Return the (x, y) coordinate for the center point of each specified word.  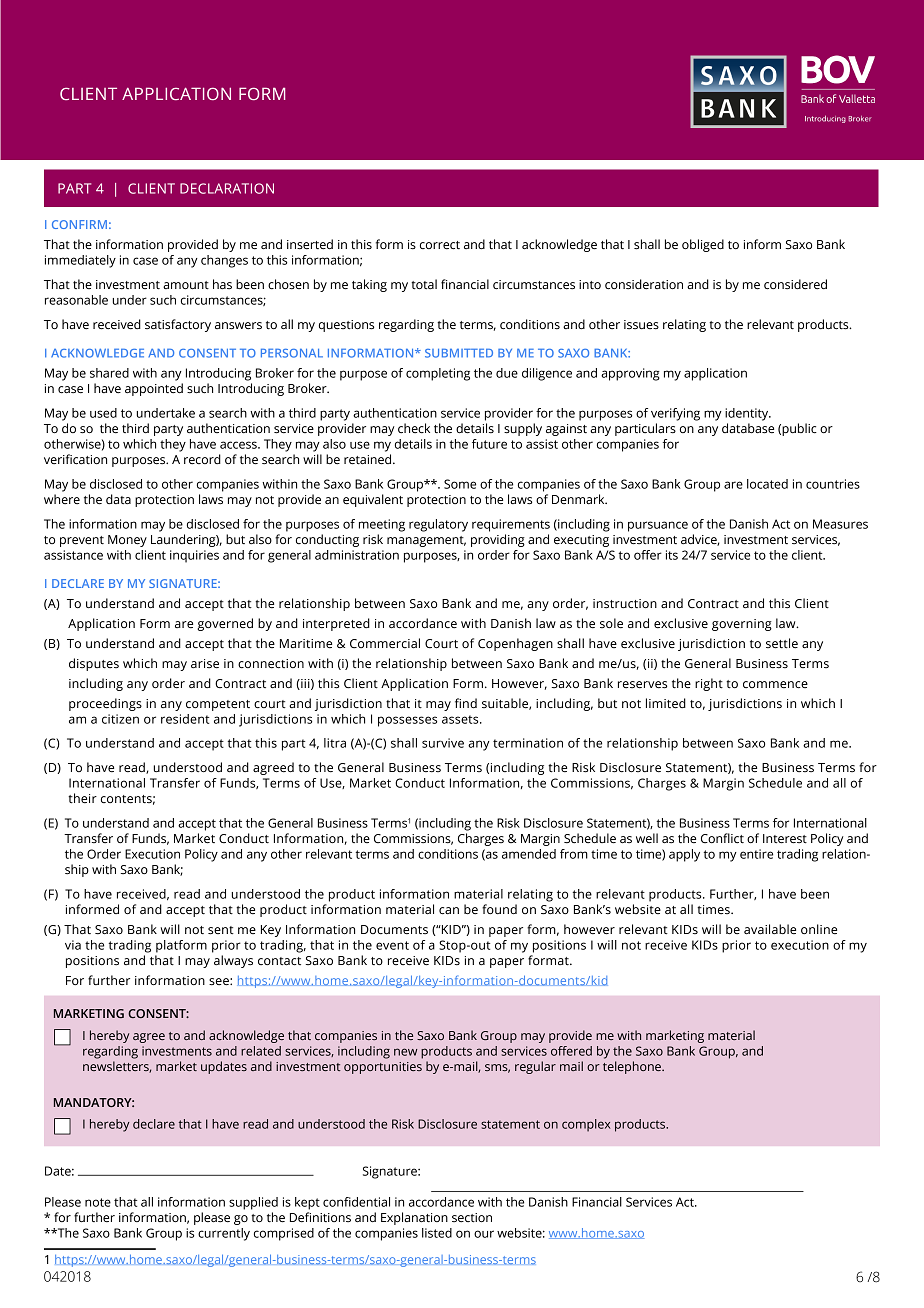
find (466, 703)
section (472, 1218)
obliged (703, 245)
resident (185, 719)
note (98, 1202)
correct (440, 245)
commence (775, 685)
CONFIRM (79, 224)
